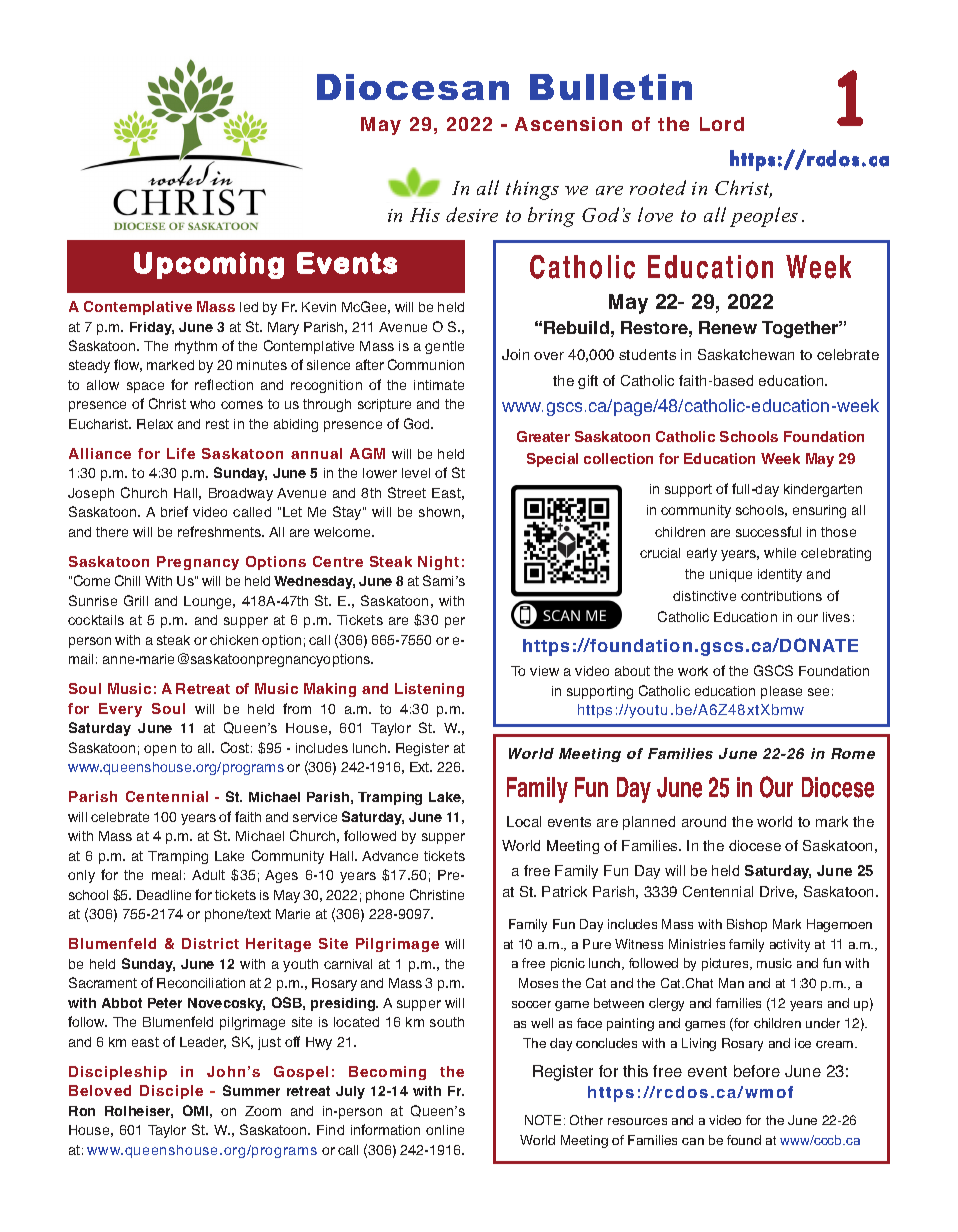 The image size is (958, 1232). What do you see at coordinates (568, 124) in the document?
I see `Ascension` at bounding box center [568, 124].
